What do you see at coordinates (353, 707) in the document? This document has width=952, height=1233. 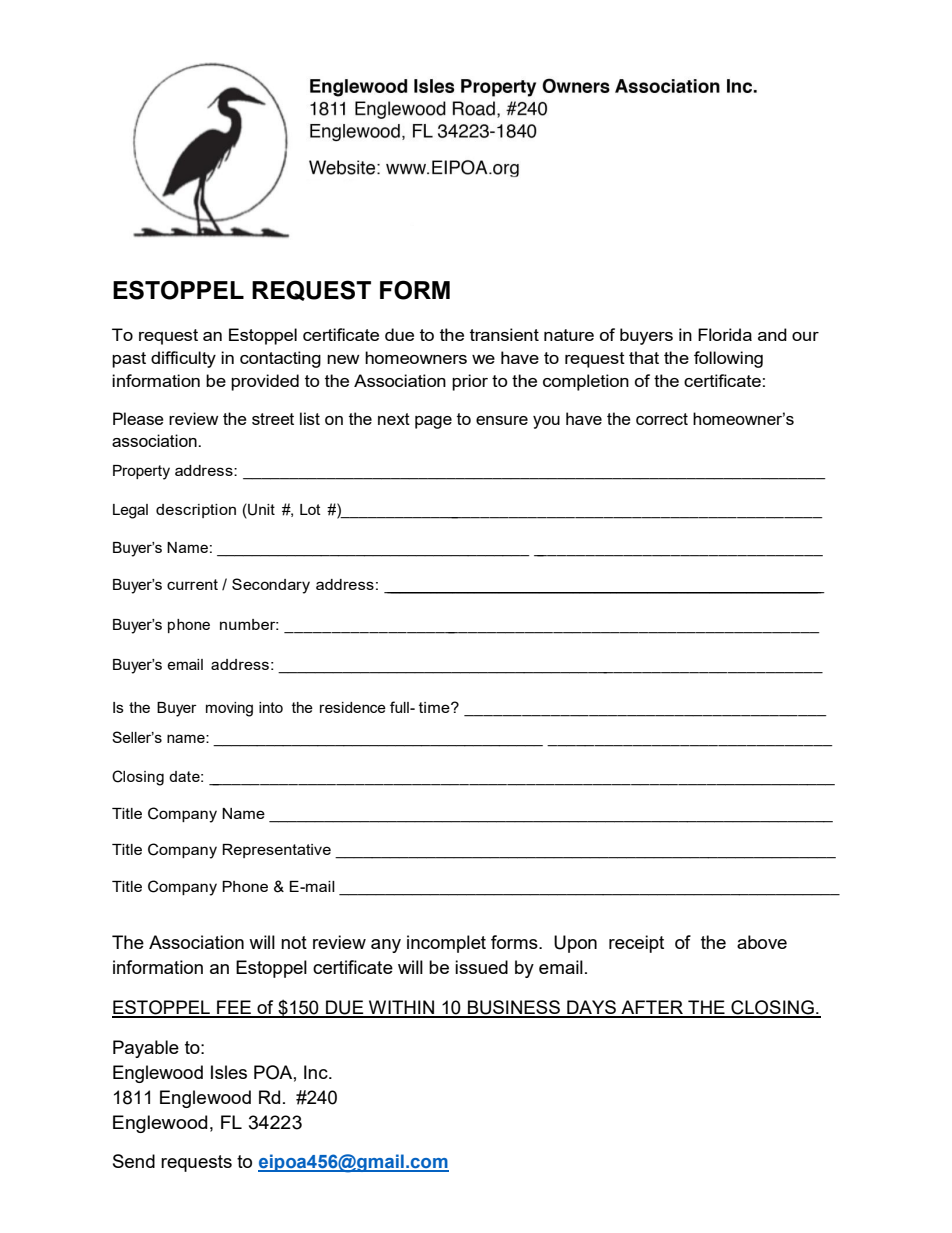 I see `residence` at bounding box center [353, 707].
